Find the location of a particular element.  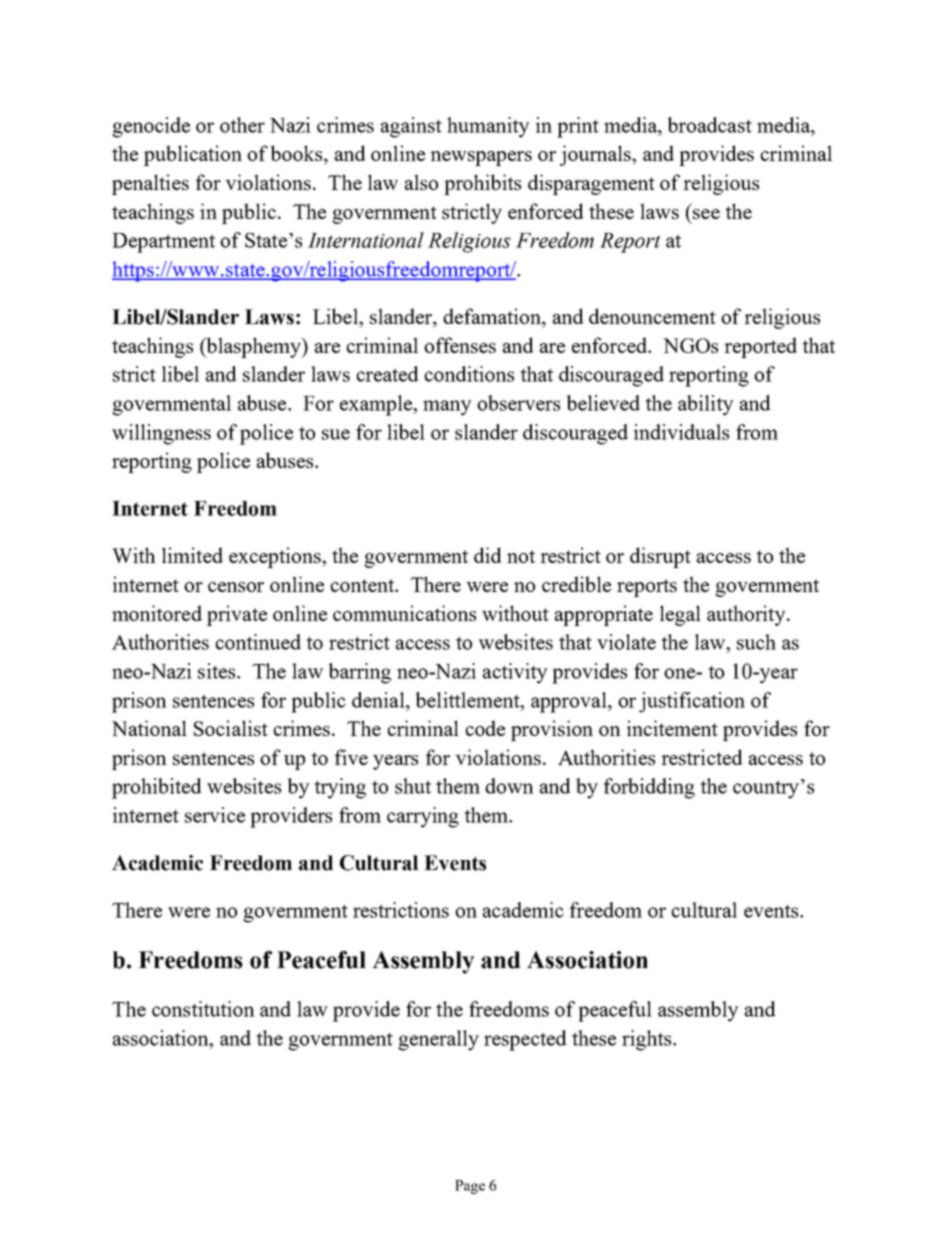

carrying is located at coordinates (423, 817).
